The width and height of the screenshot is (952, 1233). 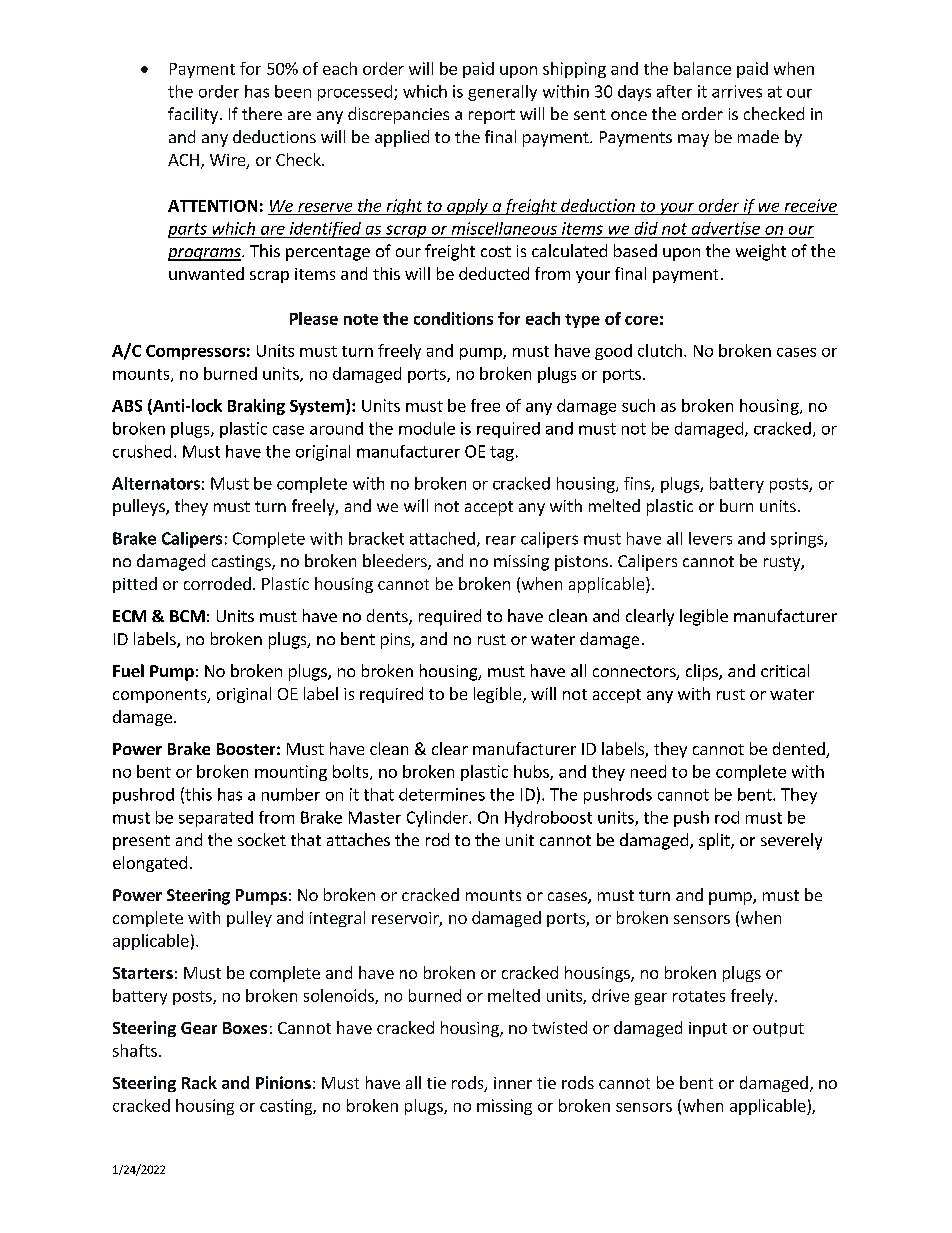 I want to click on Braking, so click(x=256, y=407).
